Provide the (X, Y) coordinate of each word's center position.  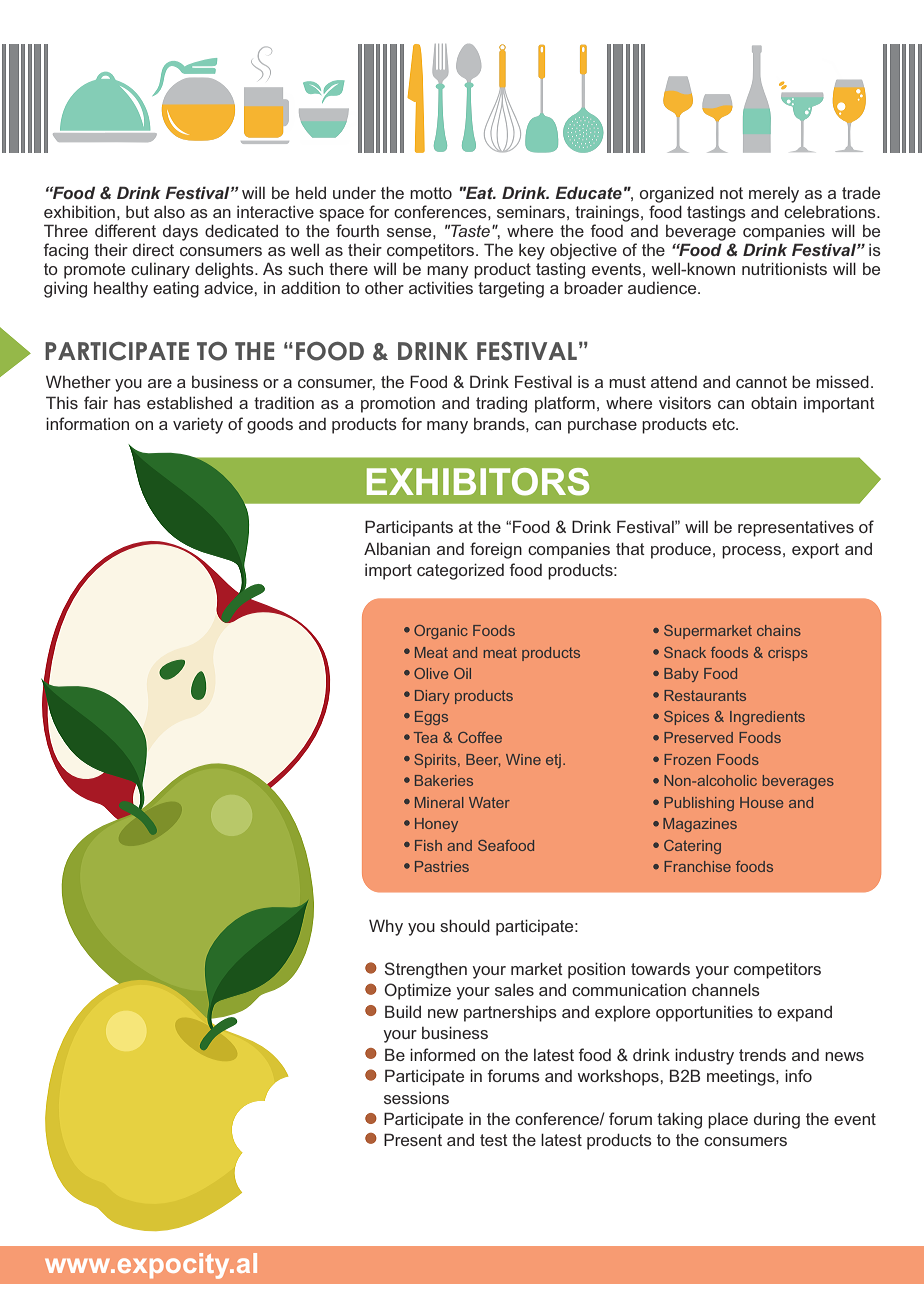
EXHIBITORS (478, 482)
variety (198, 425)
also (169, 212)
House (761, 802)
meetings (742, 1077)
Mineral (439, 802)
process (751, 552)
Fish (428, 845)
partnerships (510, 1013)
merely (774, 195)
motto (431, 193)
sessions (416, 1098)
